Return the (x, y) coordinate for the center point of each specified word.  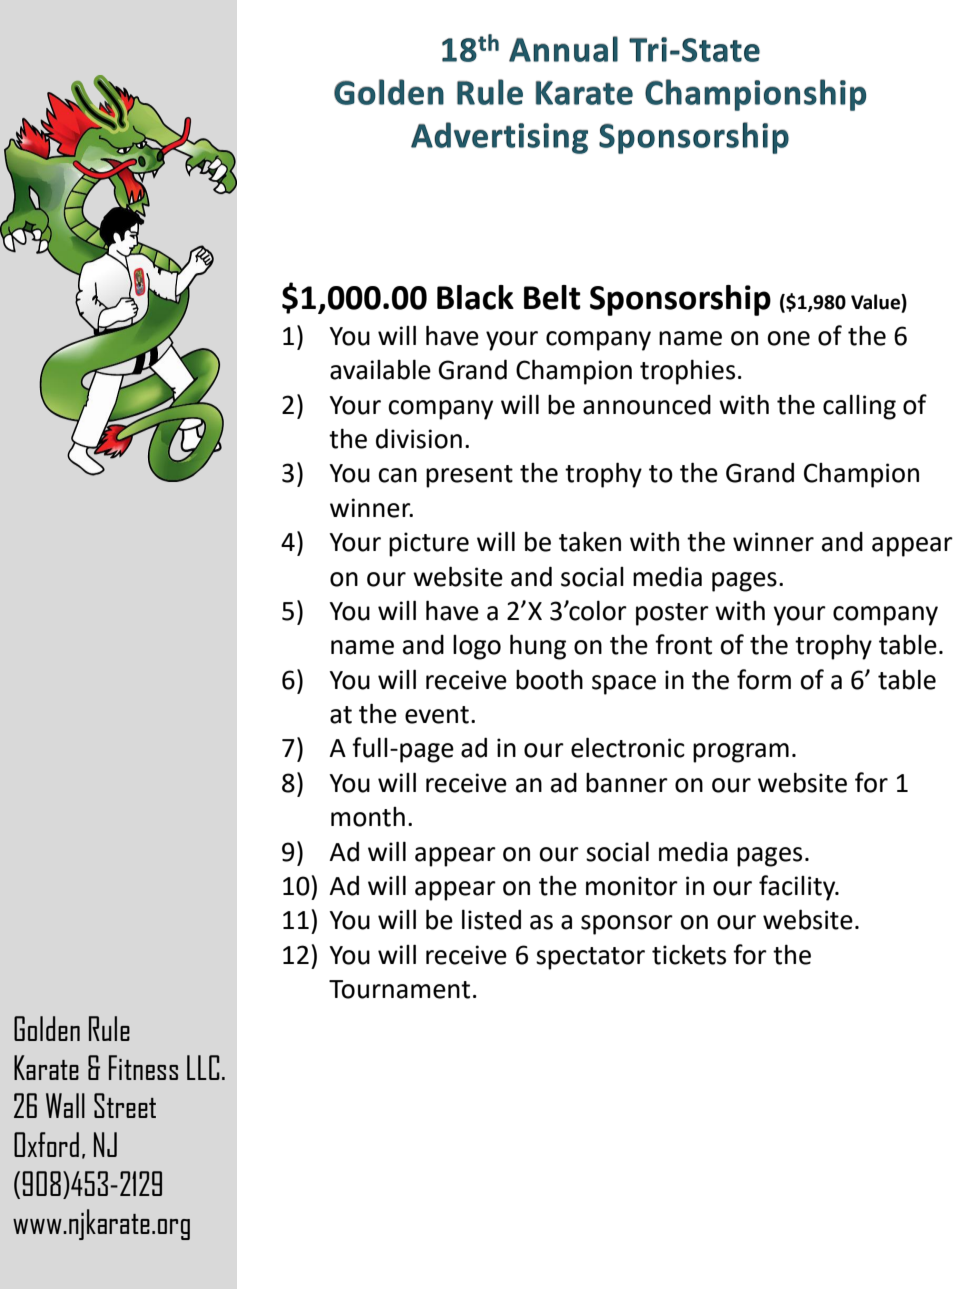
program (741, 753)
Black (475, 297)
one (788, 338)
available (380, 369)
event (437, 715)
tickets (689, 954)
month (368, 817)
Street (125, 1105)
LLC (203, 1067)
